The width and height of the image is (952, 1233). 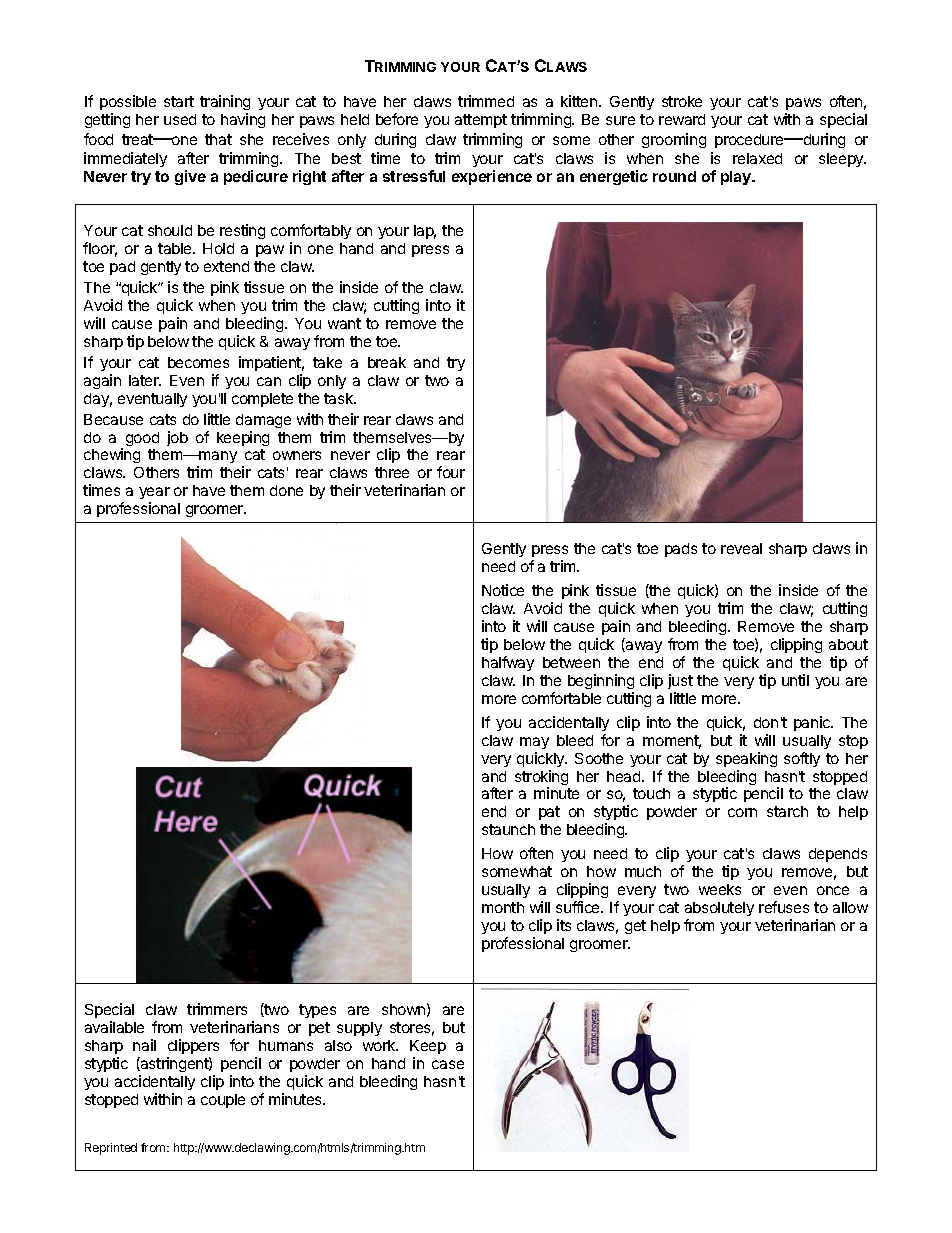 What do you see at coordinates (481, 121) in the image?
I see `attempt` at bounding box center [481, 121].
